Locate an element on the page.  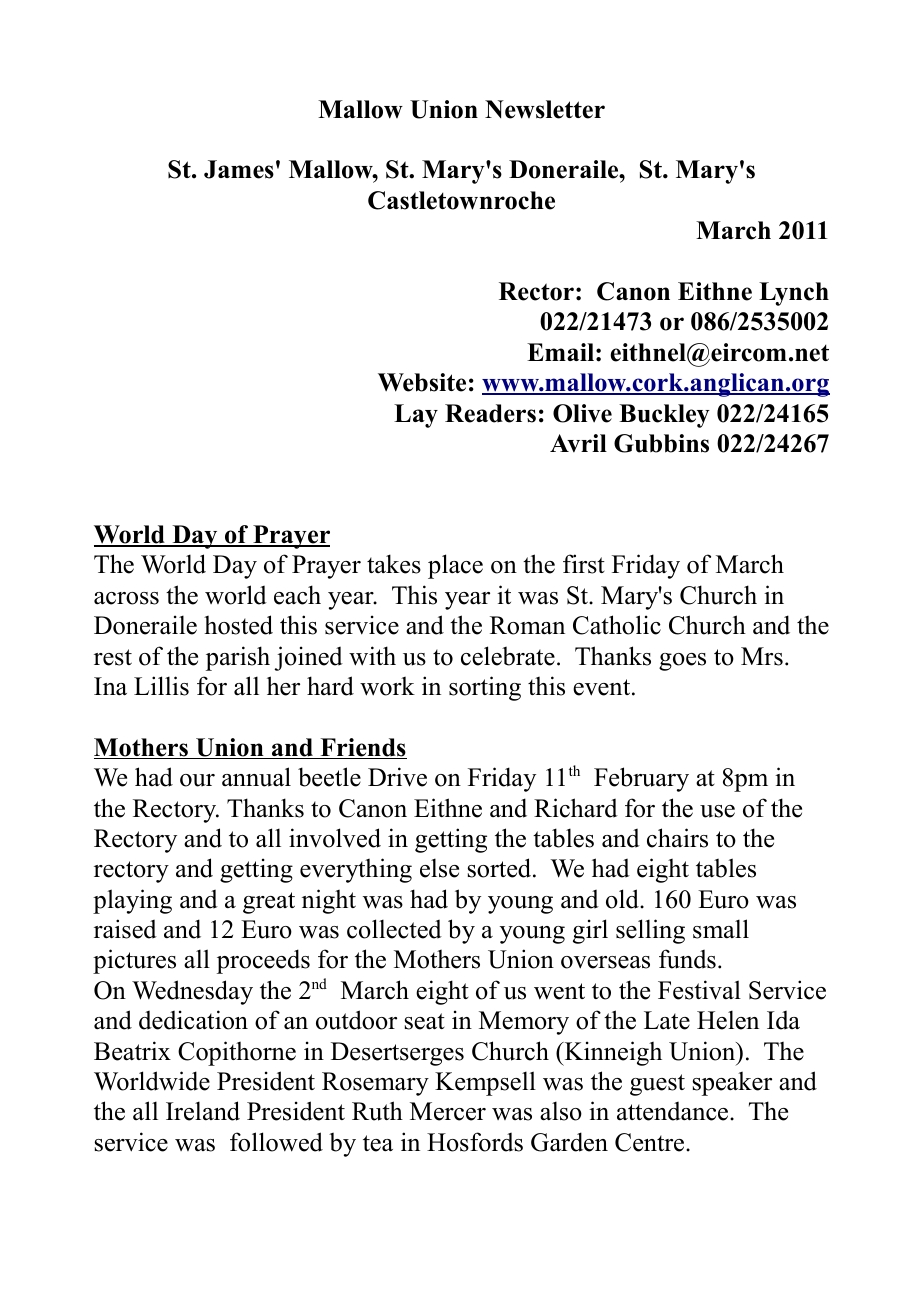
James is located at coordinates (239, 169).
